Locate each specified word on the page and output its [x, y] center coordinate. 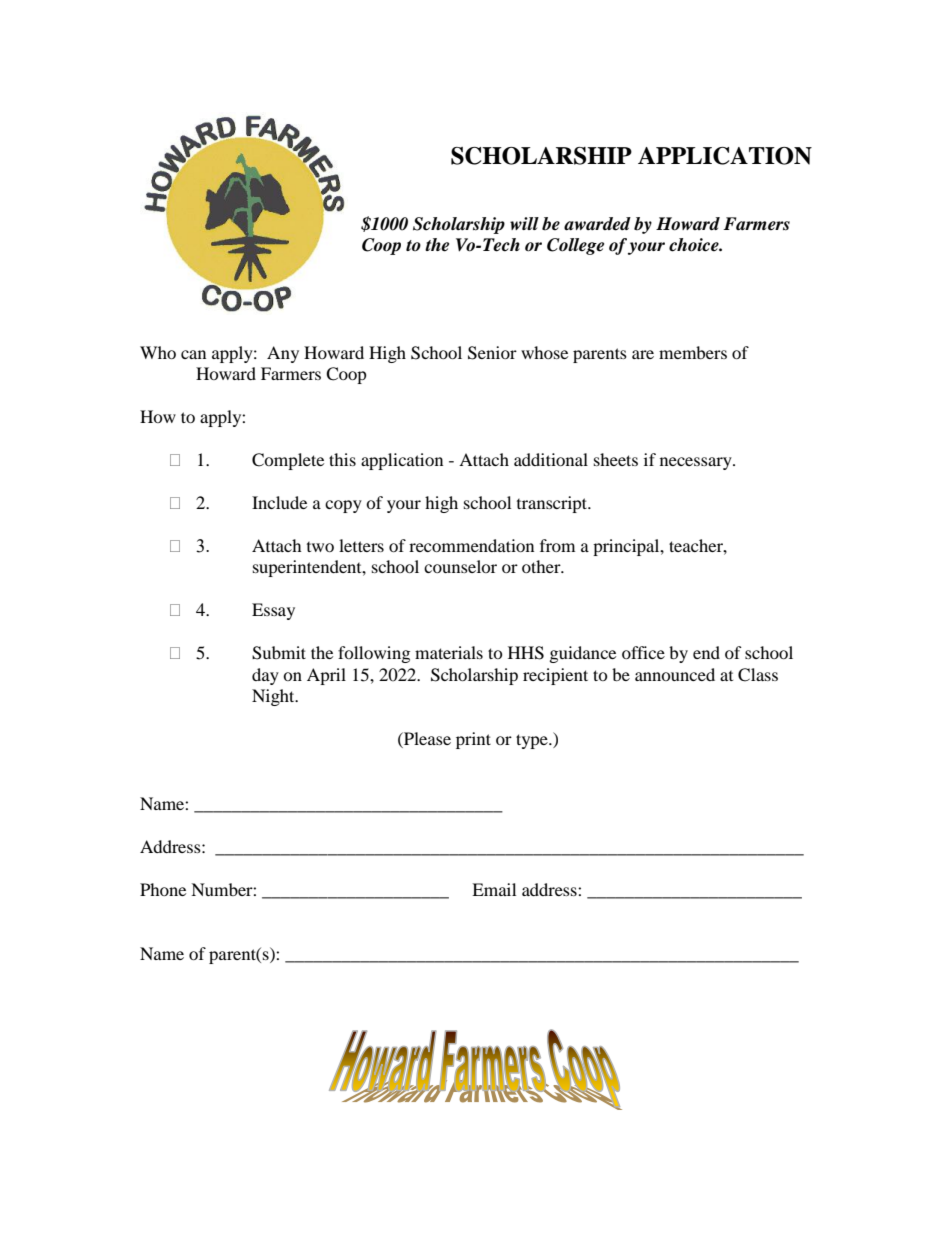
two [320, 547]
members [693, 352]
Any [283, 354]
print [473, 740]
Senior [492, 353]
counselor [460, 566]
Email [494, 889]
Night [274, 697]
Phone [163, 889]
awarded [597, 224]
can [193, 354]
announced [675, 674]
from [557, 545]
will [524, 223]
